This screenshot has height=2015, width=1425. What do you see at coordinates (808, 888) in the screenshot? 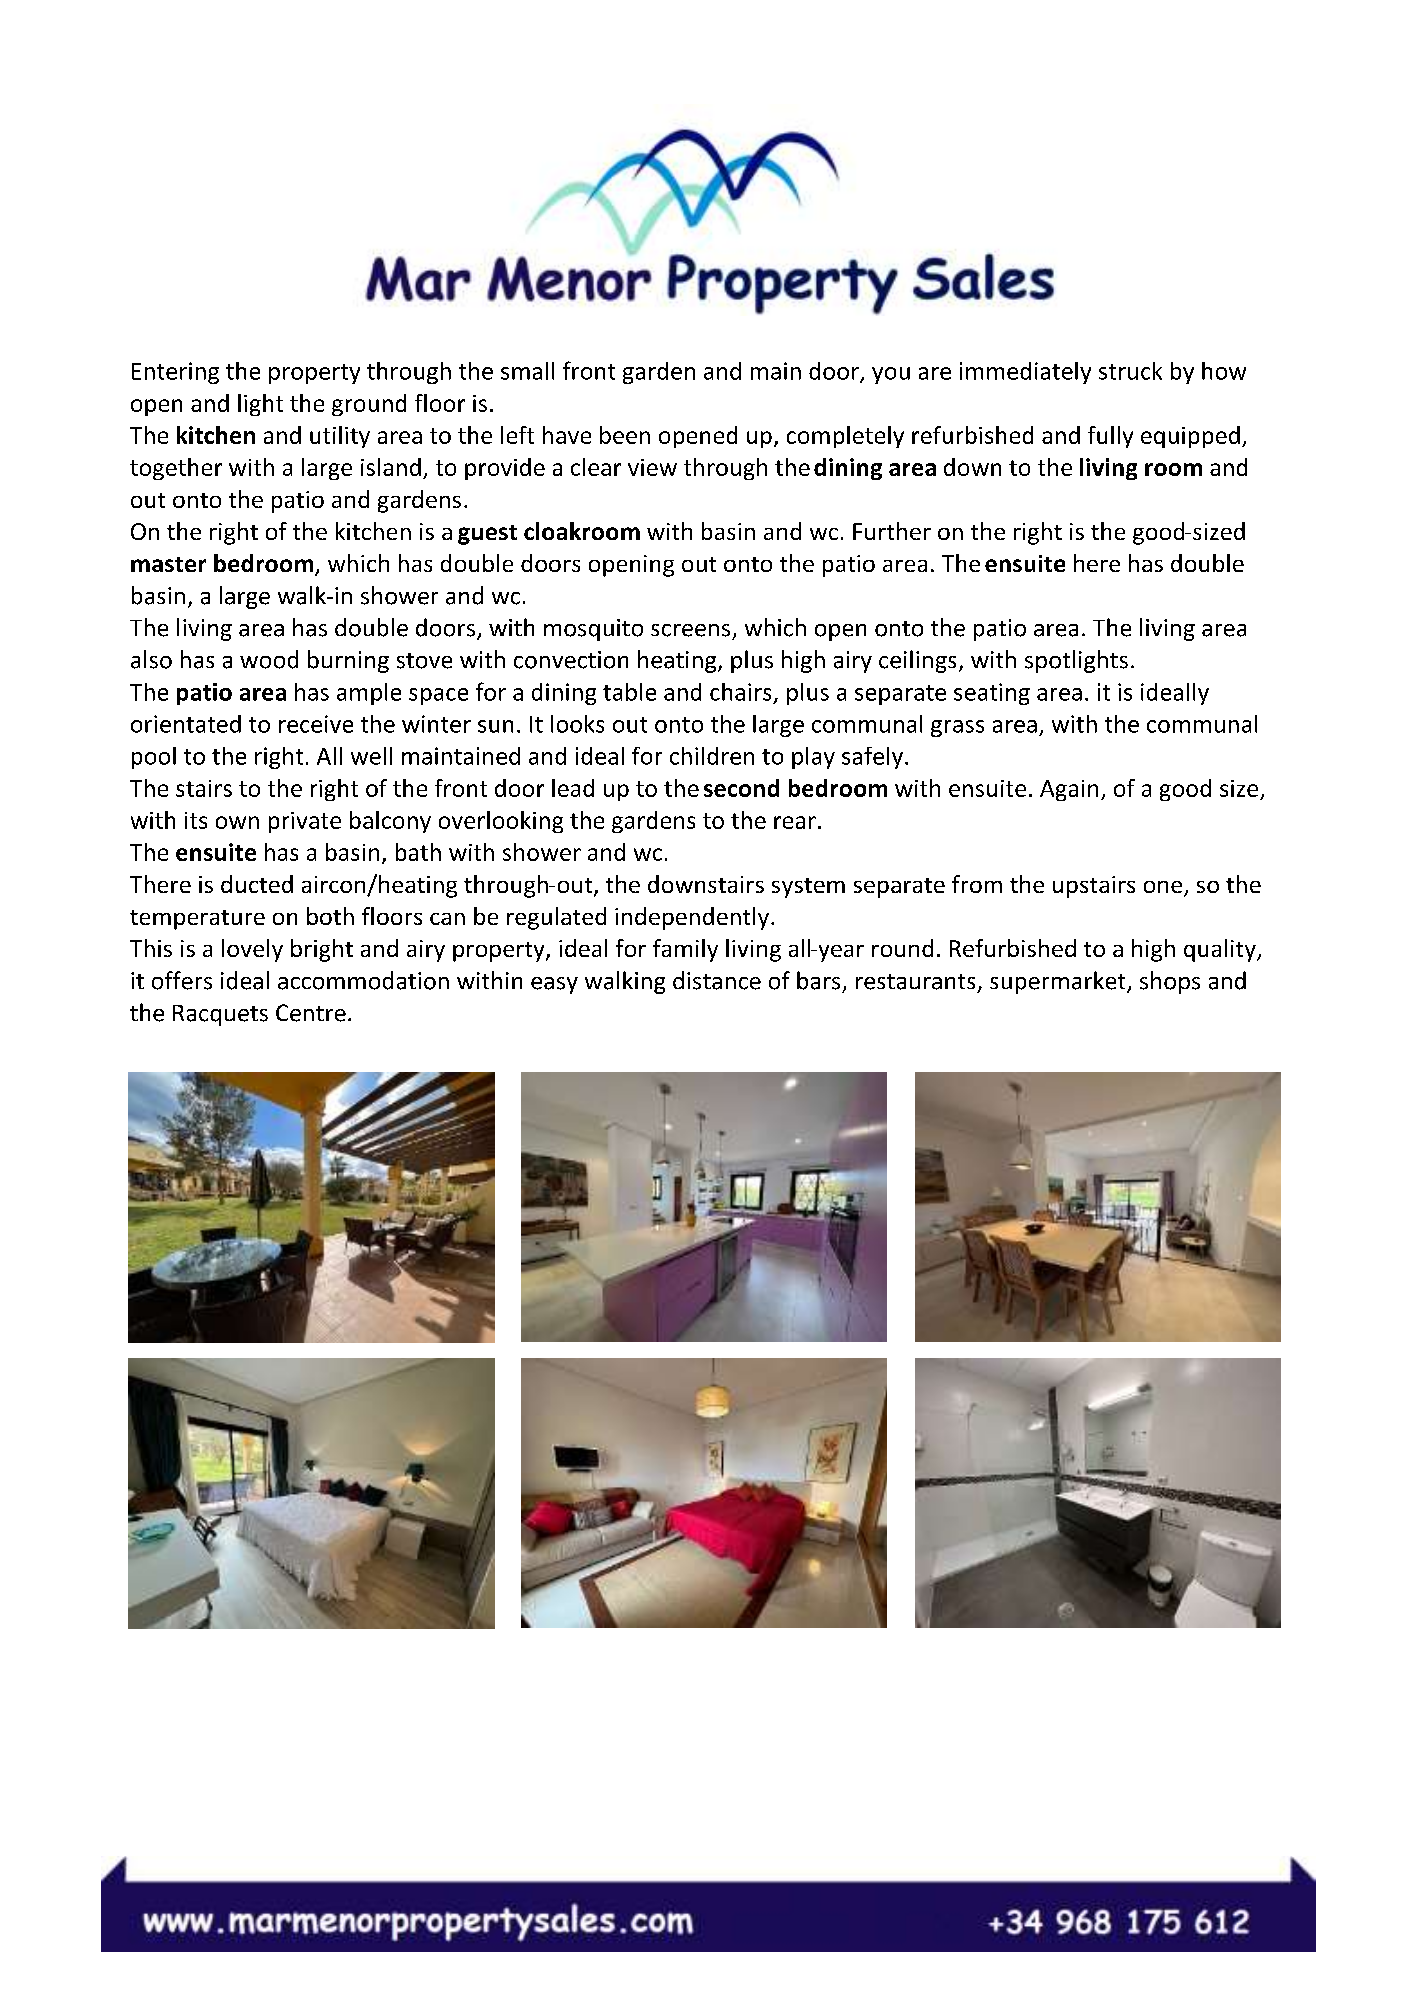
I see `system` at bounding box center [808, 888].
